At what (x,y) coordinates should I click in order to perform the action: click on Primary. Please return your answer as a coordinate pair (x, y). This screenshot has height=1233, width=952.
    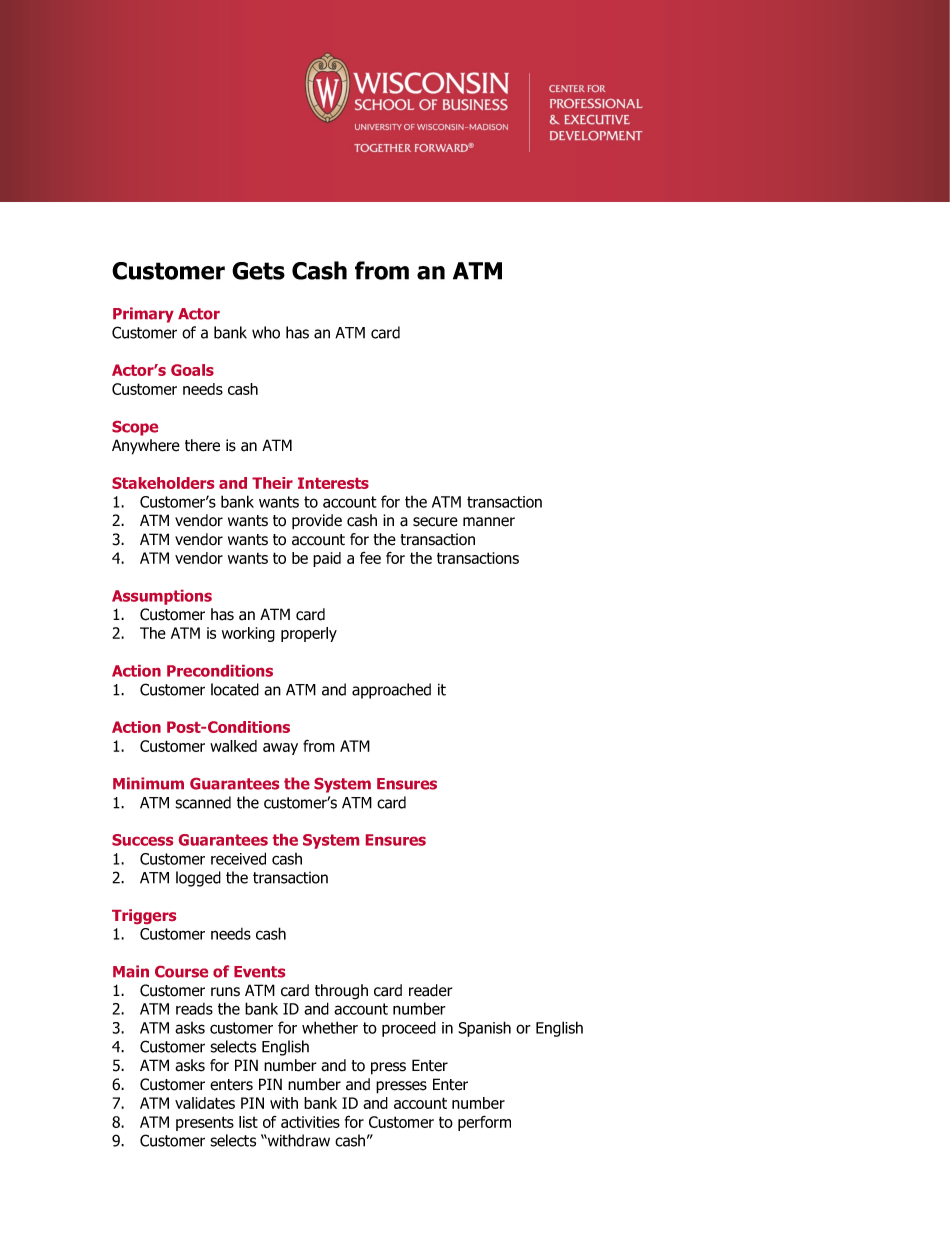
    Looking at the image, I should click on (143, 315).
